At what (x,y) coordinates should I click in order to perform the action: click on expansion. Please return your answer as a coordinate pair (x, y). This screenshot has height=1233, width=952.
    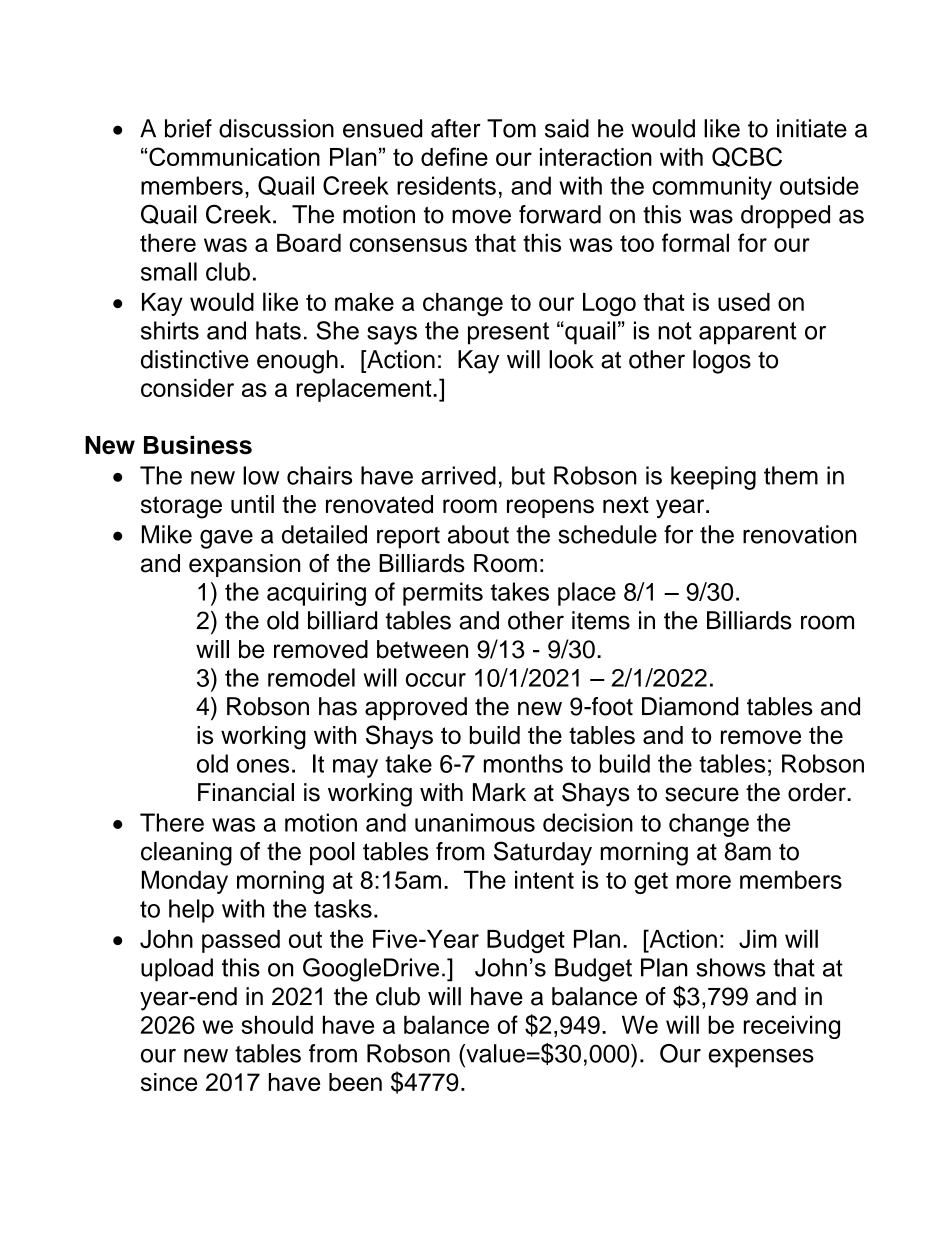
    Looking at the image, I should click on (245, 565).
